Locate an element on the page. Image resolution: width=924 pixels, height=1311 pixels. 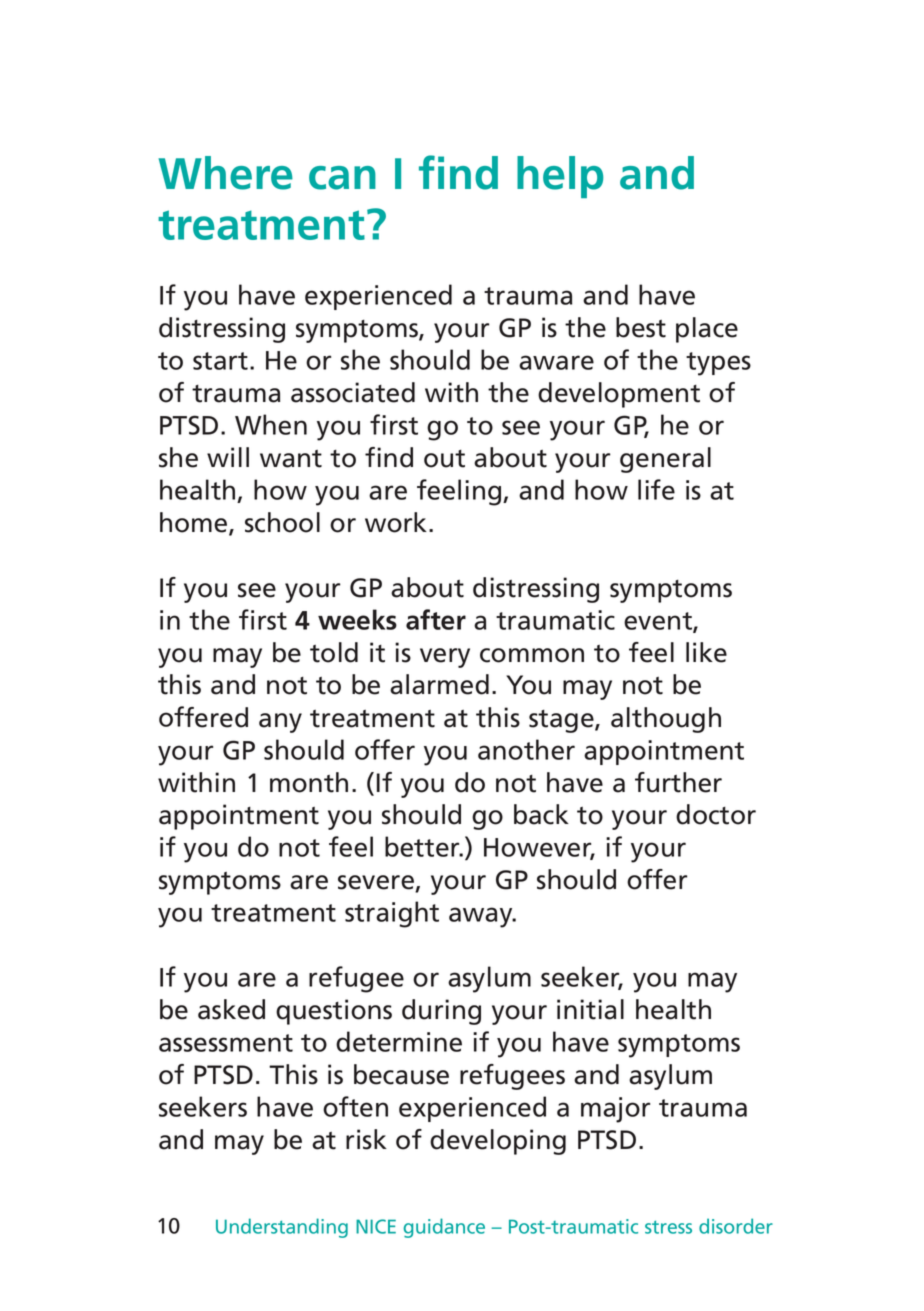
guidance is located at coordinates (444, 1228).
